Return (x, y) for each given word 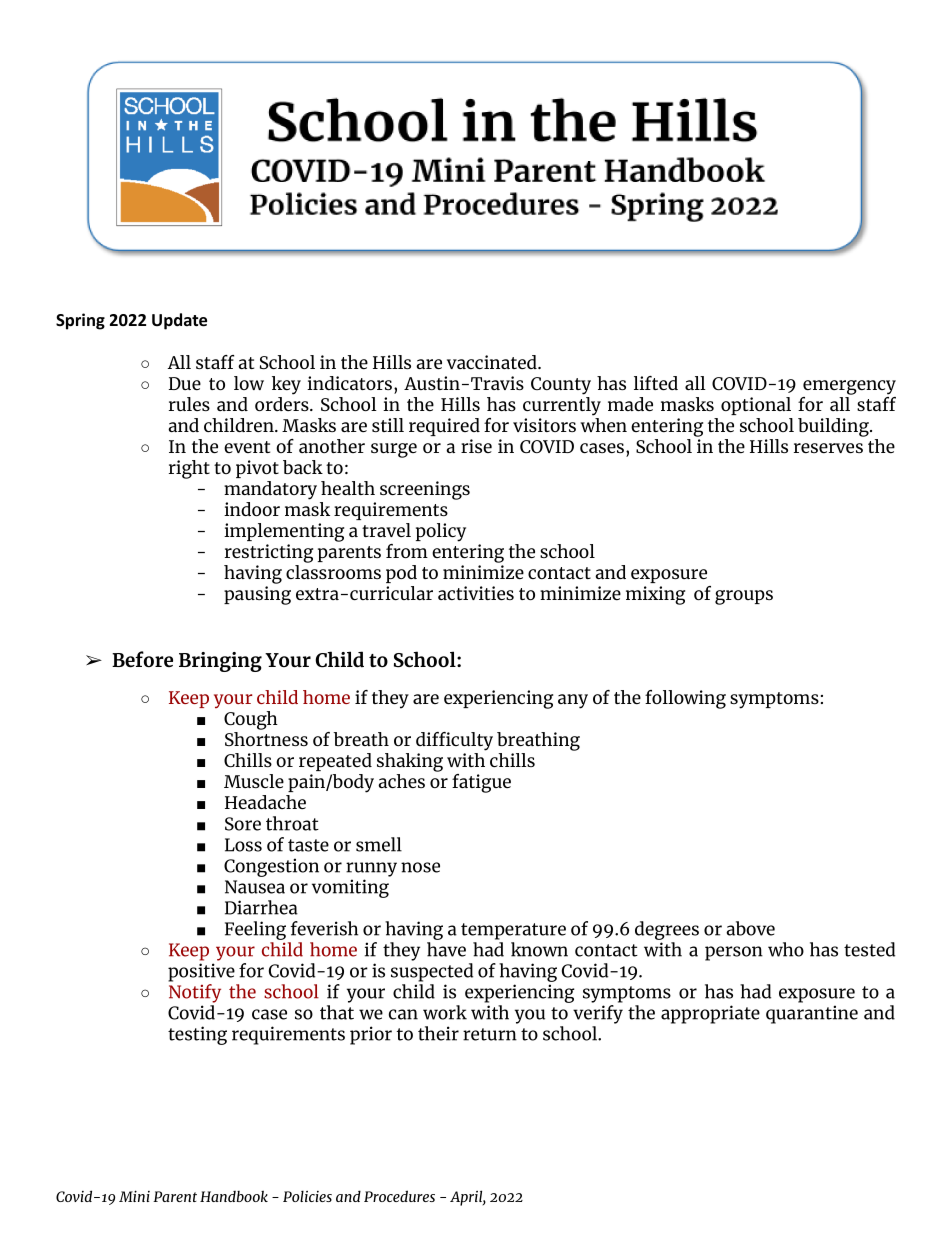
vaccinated (493, 362)
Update (179, 321)
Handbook (234, 1196)
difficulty (454, 741)
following (685, 699)
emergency (849, 387)
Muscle (254, 781)
